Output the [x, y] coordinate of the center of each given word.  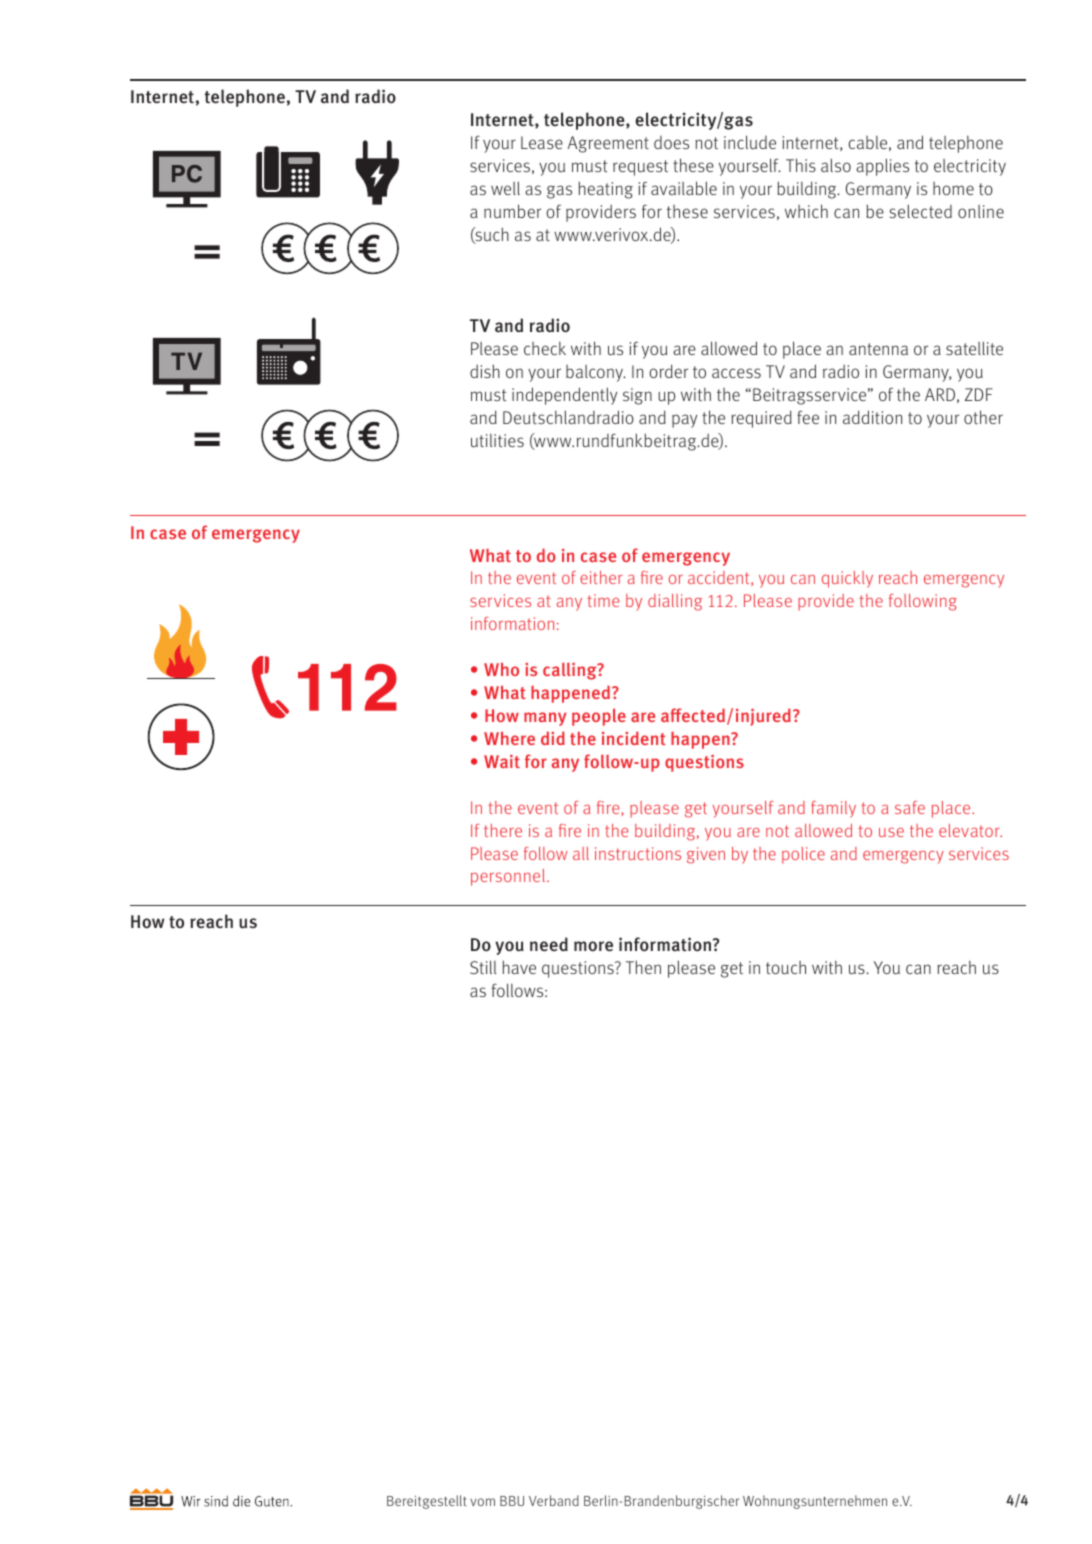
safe [910, 807]
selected [921, 211]
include [750, 142]
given [706, 855]
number [512, 211]
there [503, 830]
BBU [512, 1501]
